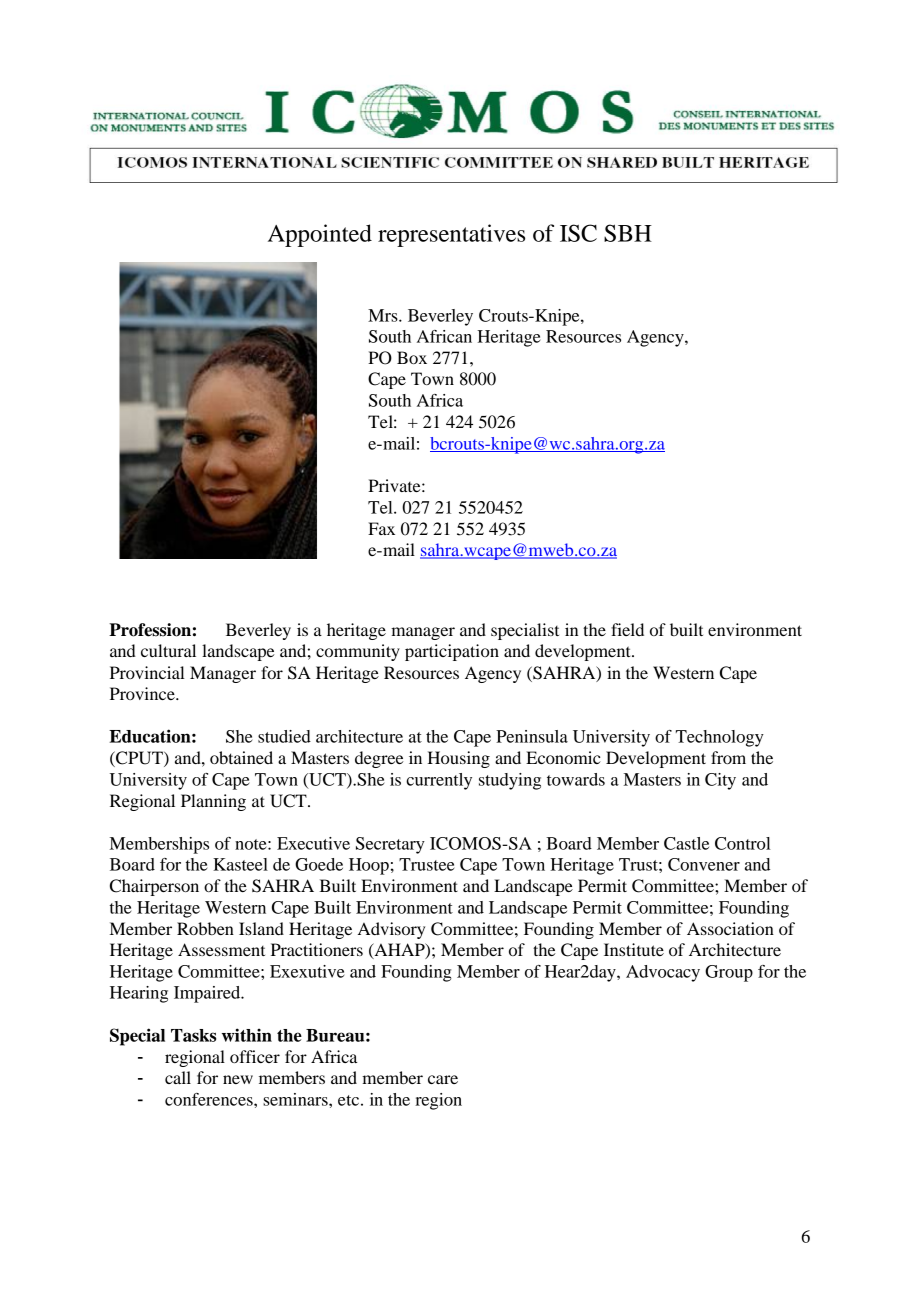 Image resolution: width=924 pixels, height=1302 pixels. What do you see at coordinates (452, 652) in the screenshot?
I see `participation` at bounding box center [452, 652].
